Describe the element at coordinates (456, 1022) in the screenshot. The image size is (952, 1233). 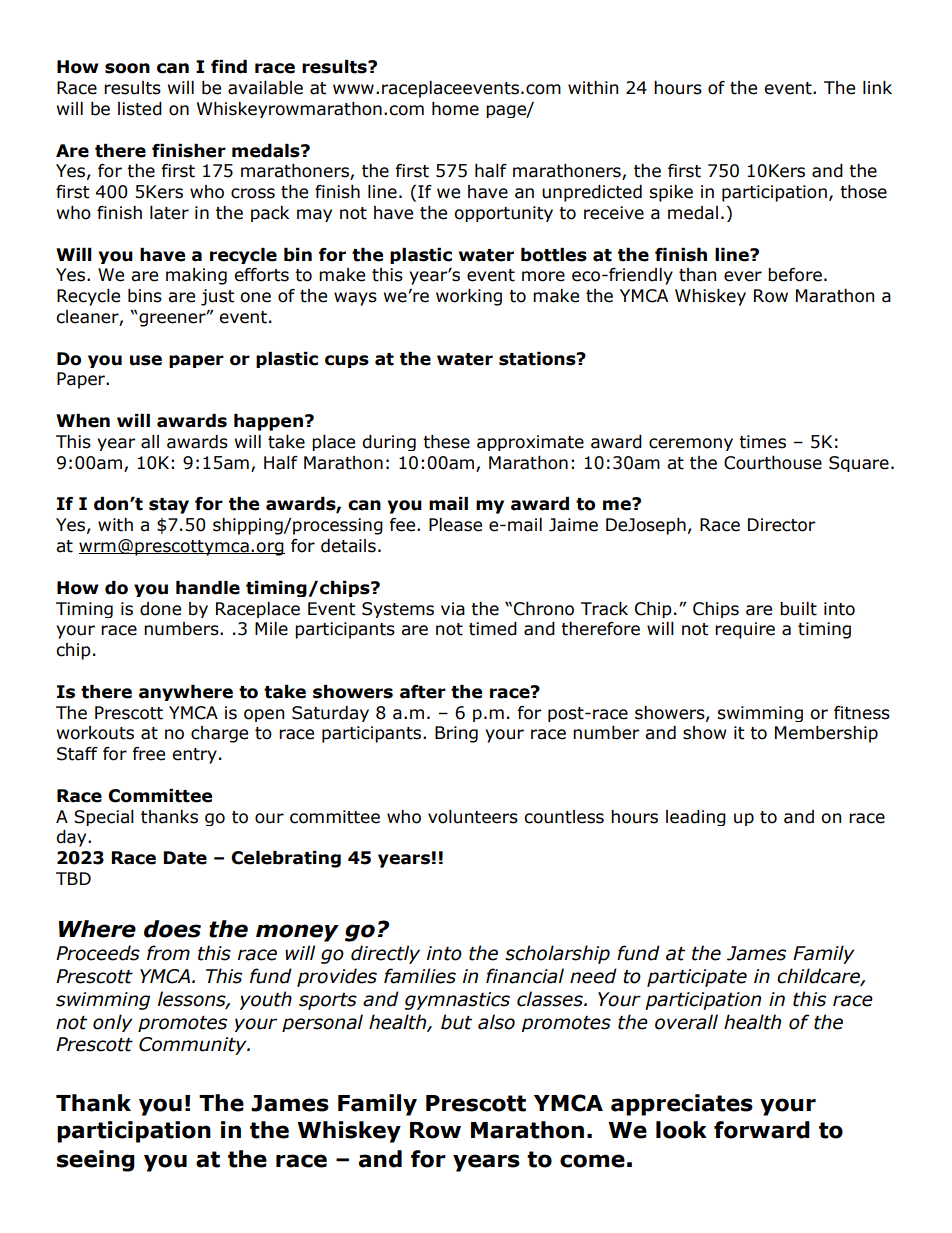
I see `but` at that location.
